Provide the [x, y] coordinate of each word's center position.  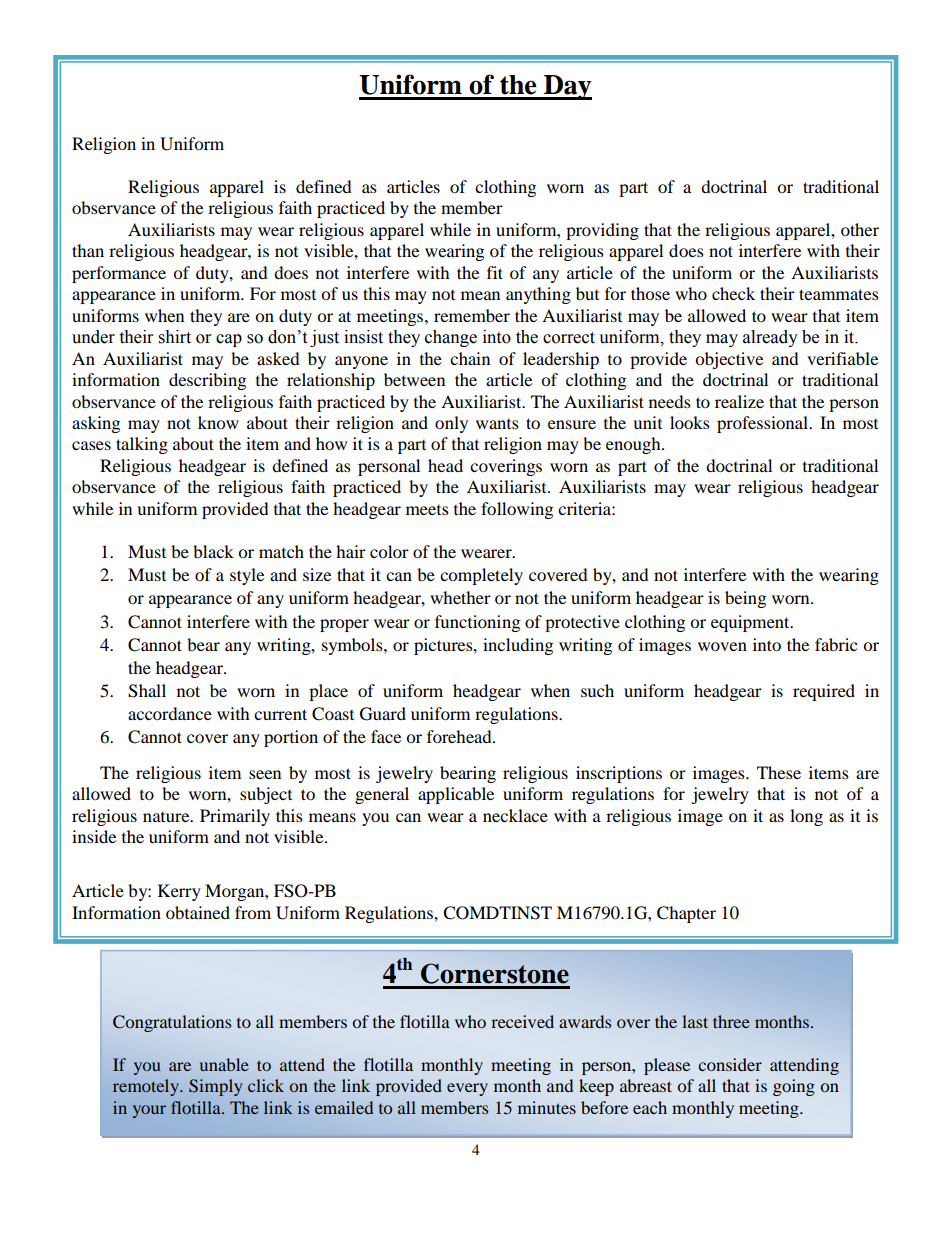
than [88, 250]
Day [567, 87]
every [467, 1089]
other [860, 229]
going [794, 1087]
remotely [147, 1087]
